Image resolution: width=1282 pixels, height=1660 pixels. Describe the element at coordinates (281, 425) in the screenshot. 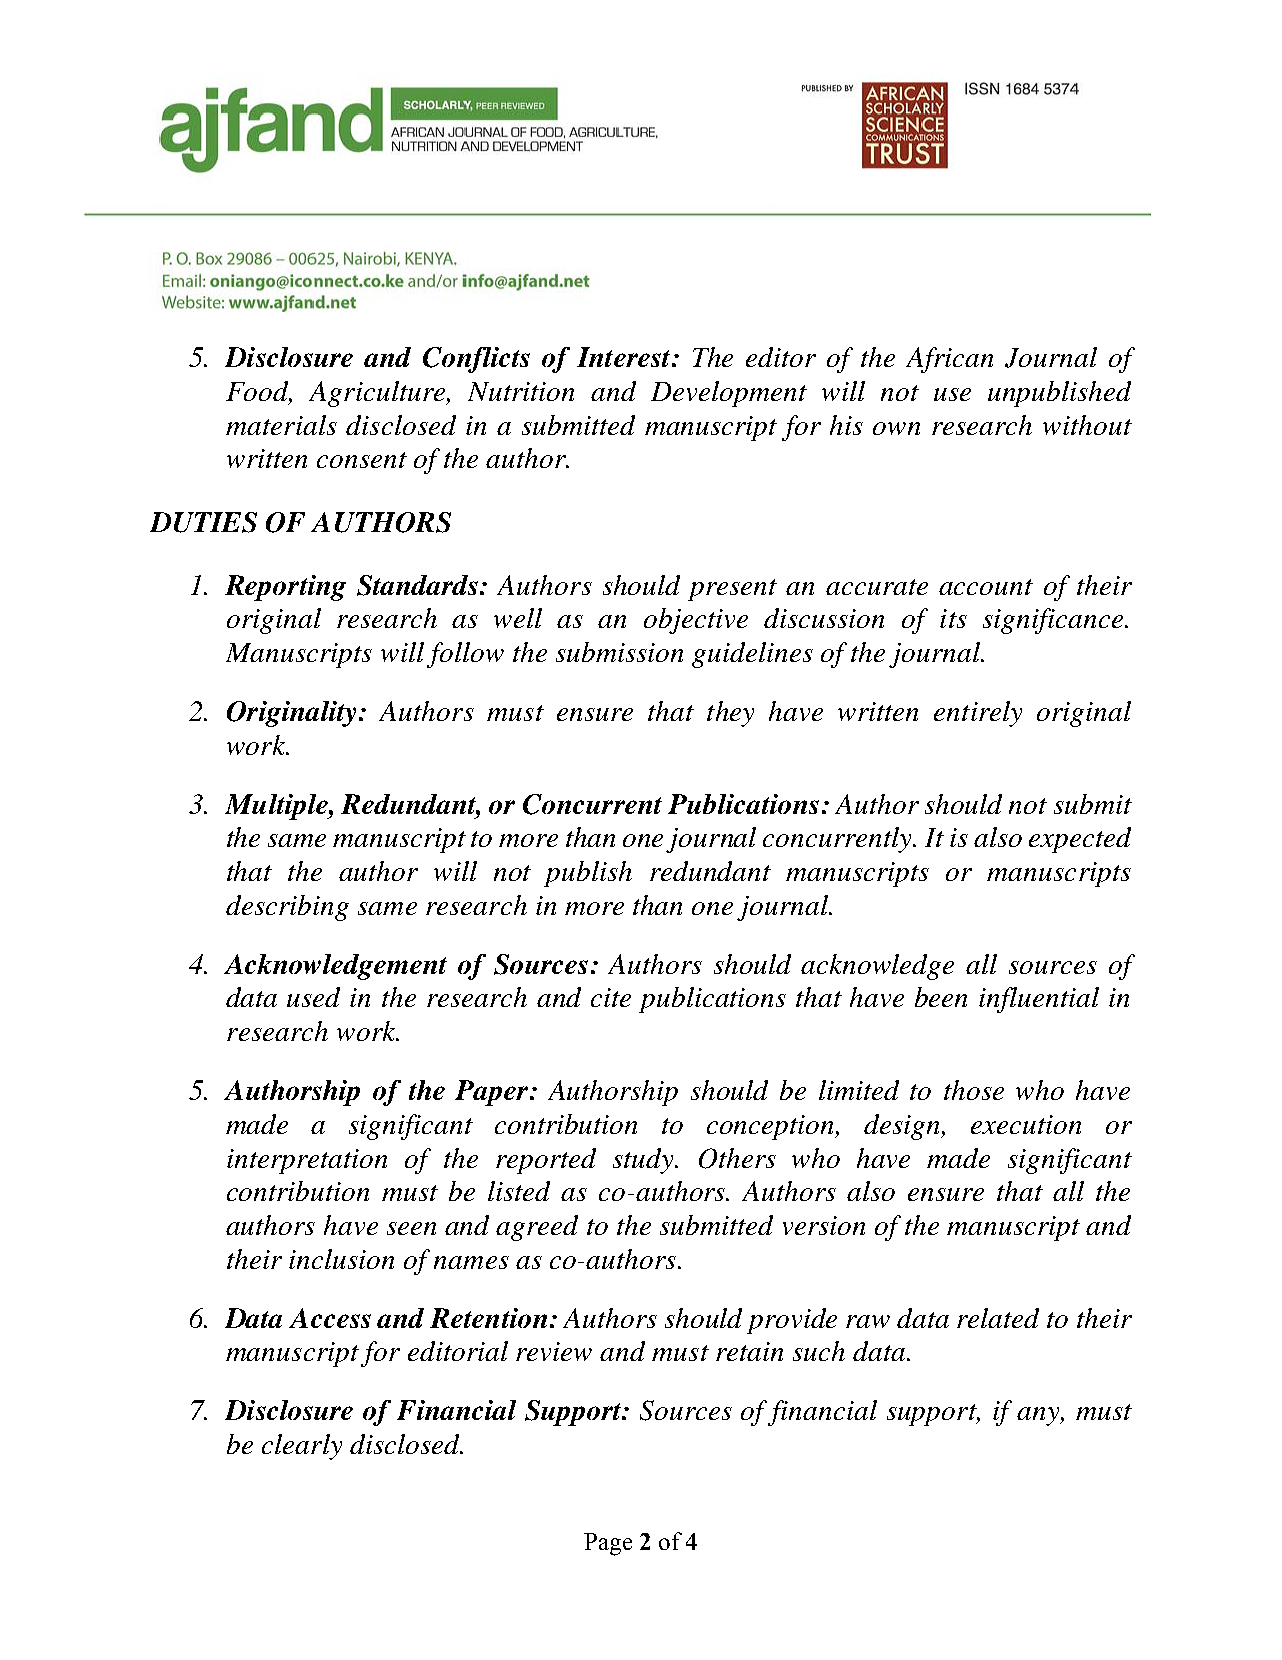

I see `materials` at that location.
